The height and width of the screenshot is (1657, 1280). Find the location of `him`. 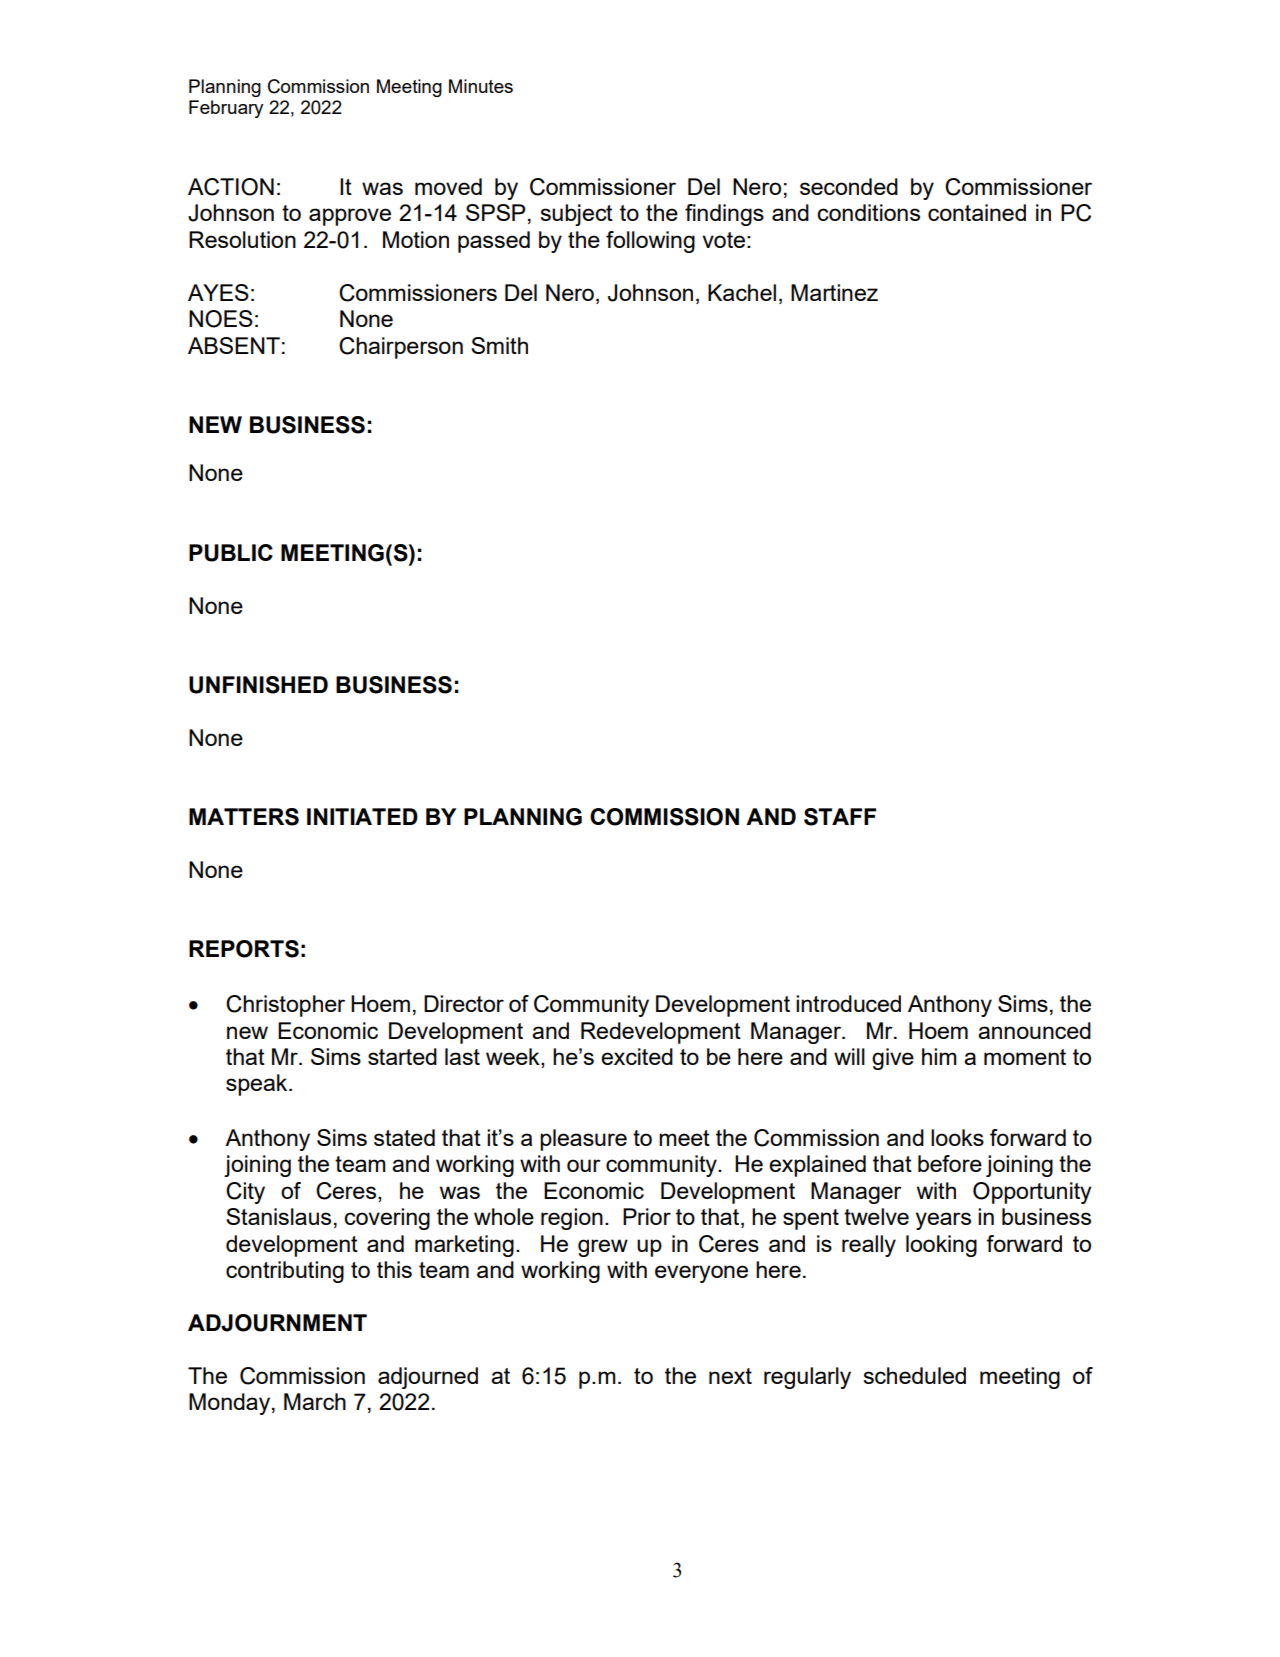

him is located at coordinates (939, 1056).
